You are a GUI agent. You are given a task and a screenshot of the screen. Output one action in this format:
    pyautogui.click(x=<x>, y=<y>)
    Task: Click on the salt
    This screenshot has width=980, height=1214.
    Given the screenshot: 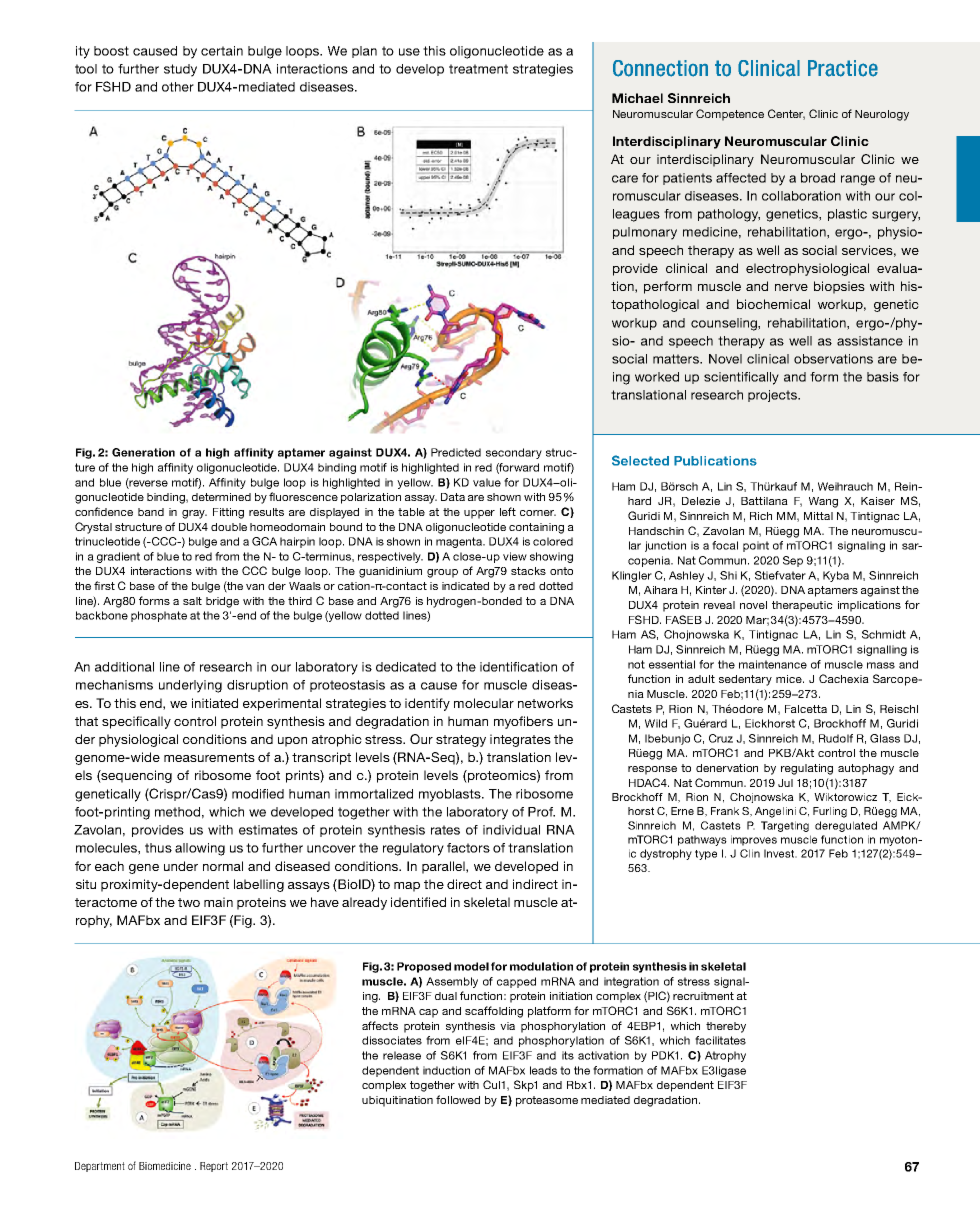 What is the action you would take?
    pyautogui.click(x=192, y=601)
